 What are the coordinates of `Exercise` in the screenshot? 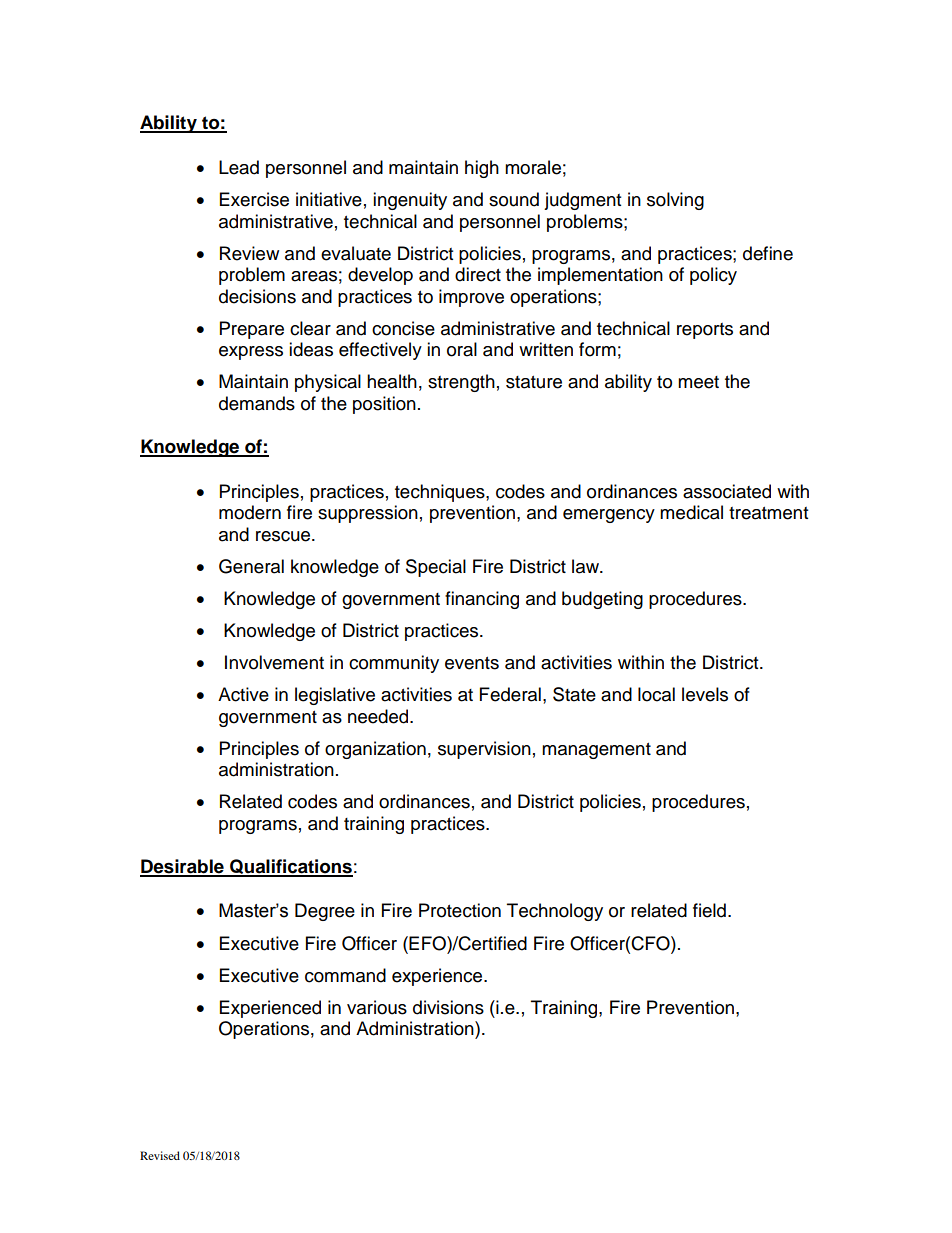 It's located at (254, 199).
